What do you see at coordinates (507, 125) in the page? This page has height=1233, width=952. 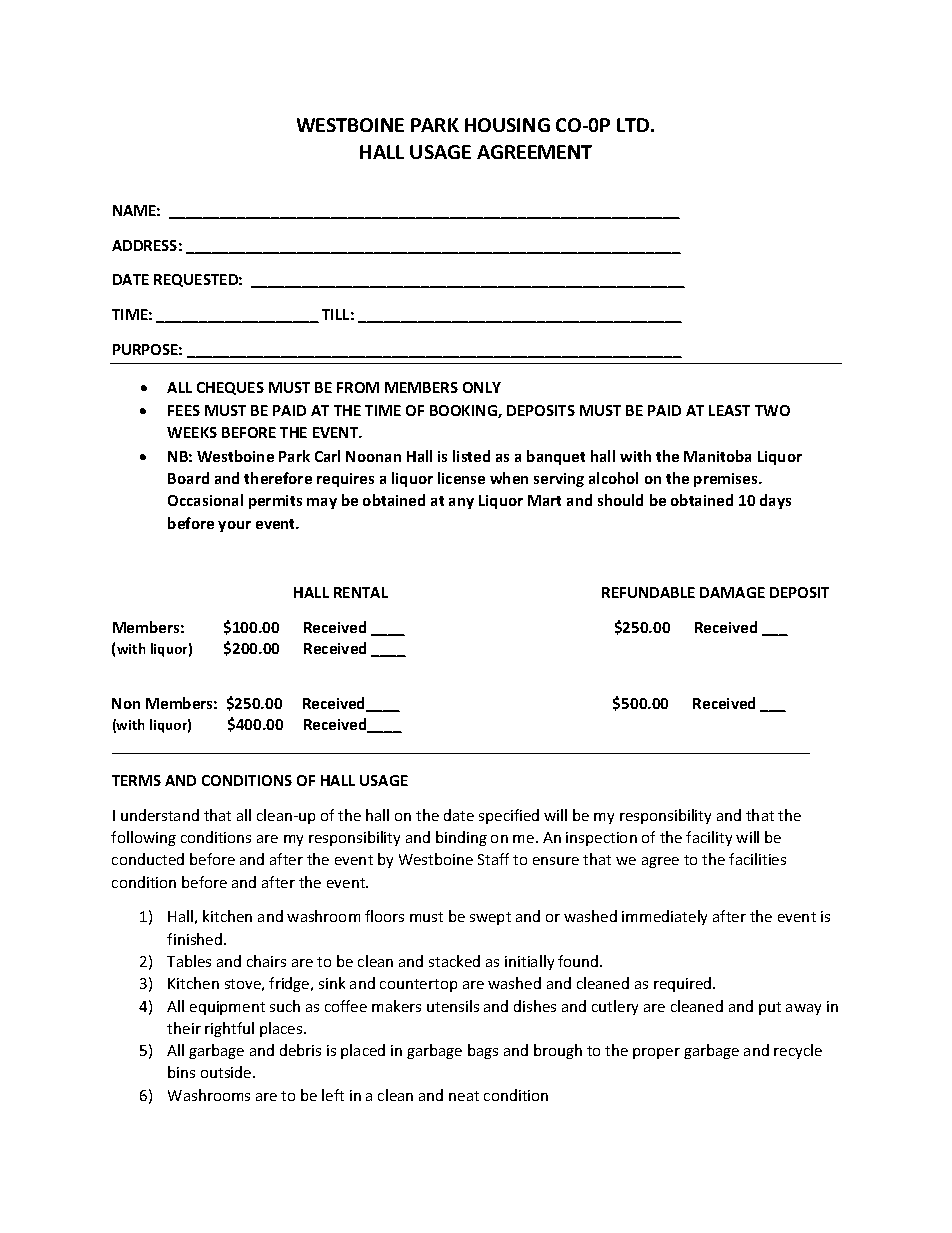 I see `HOUSING` at bounding box center [507, 125].
